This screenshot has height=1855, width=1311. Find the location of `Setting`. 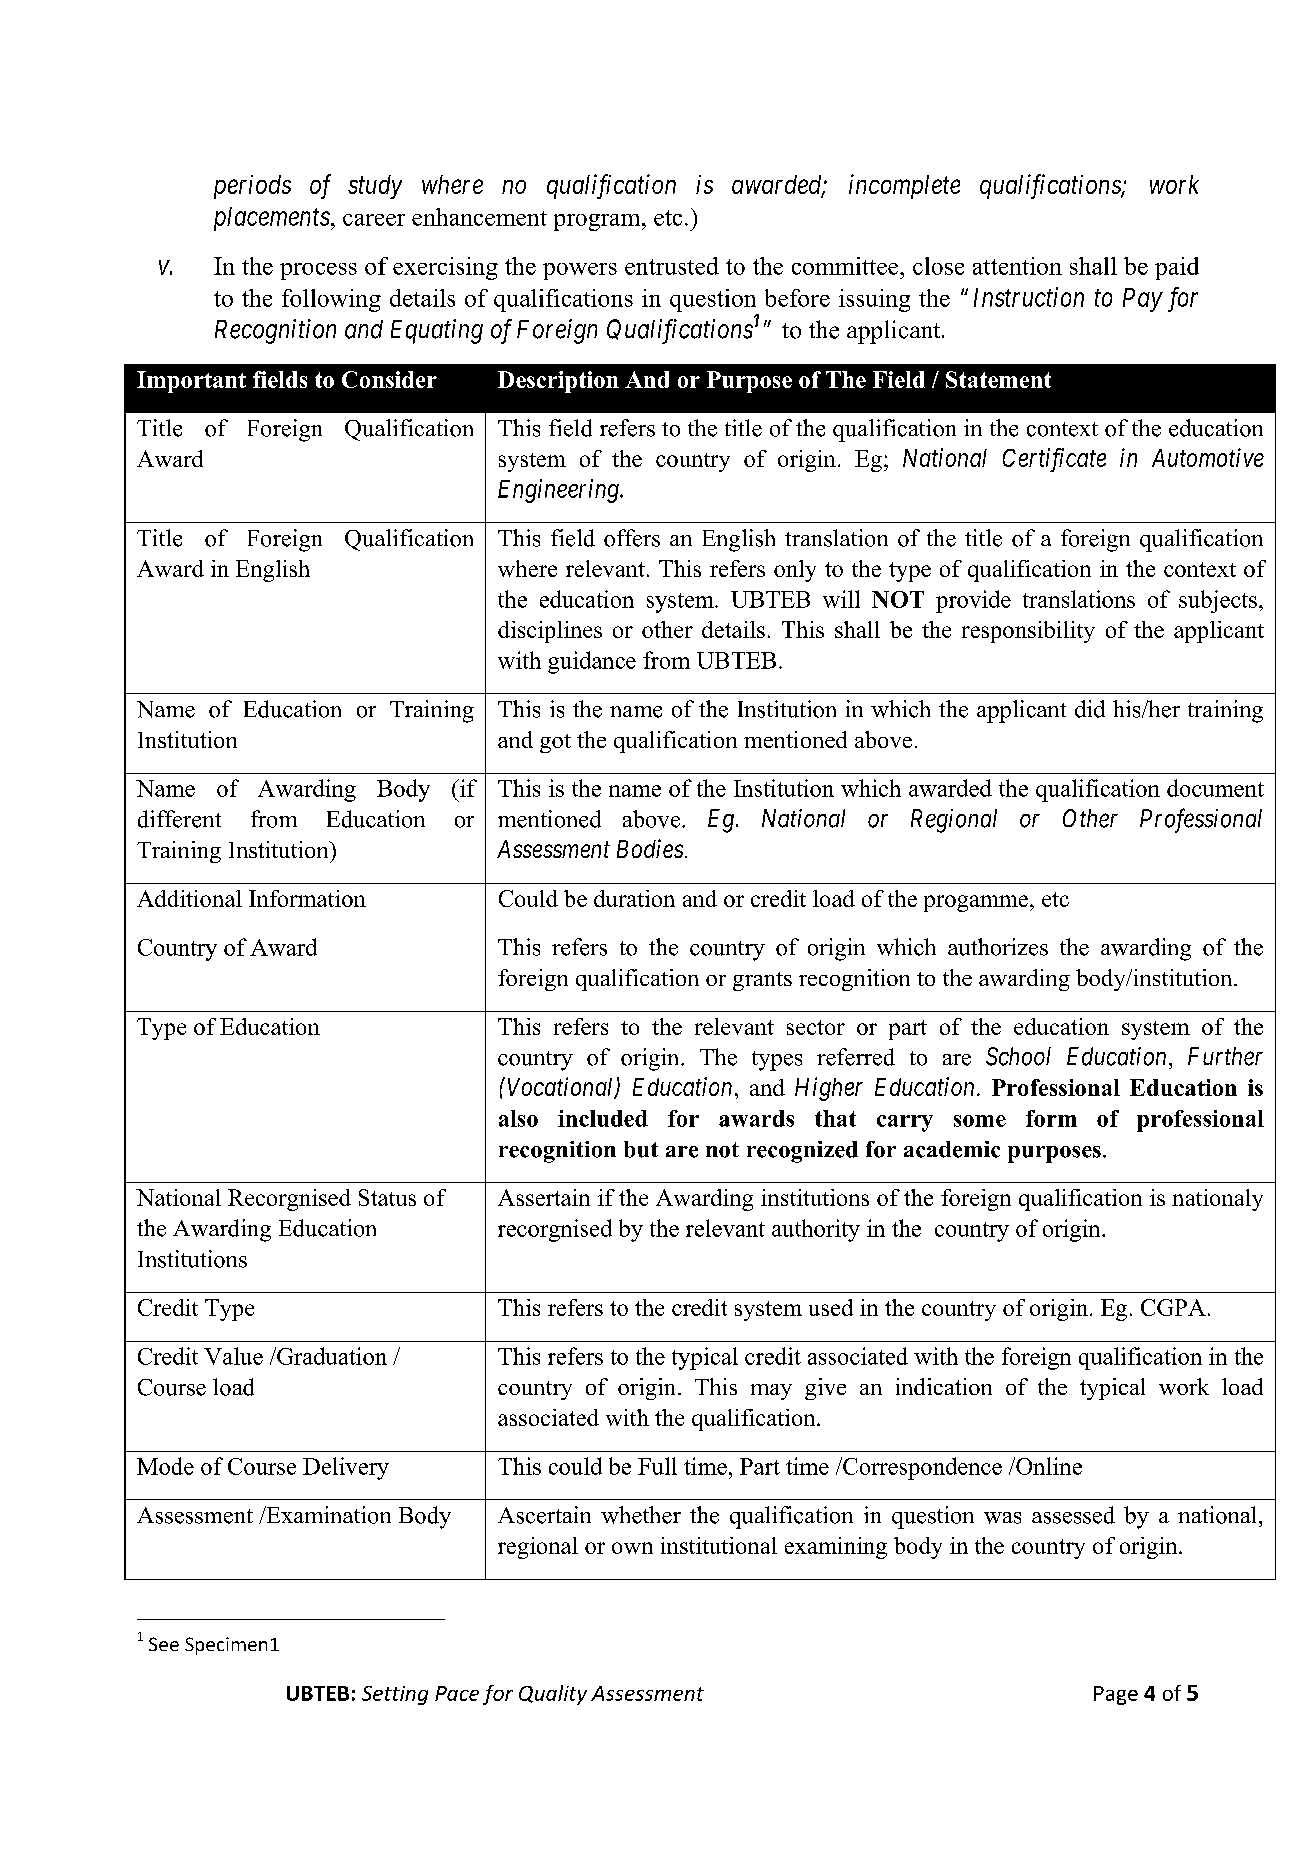

Setting is located at coordinates (395, 1695).
